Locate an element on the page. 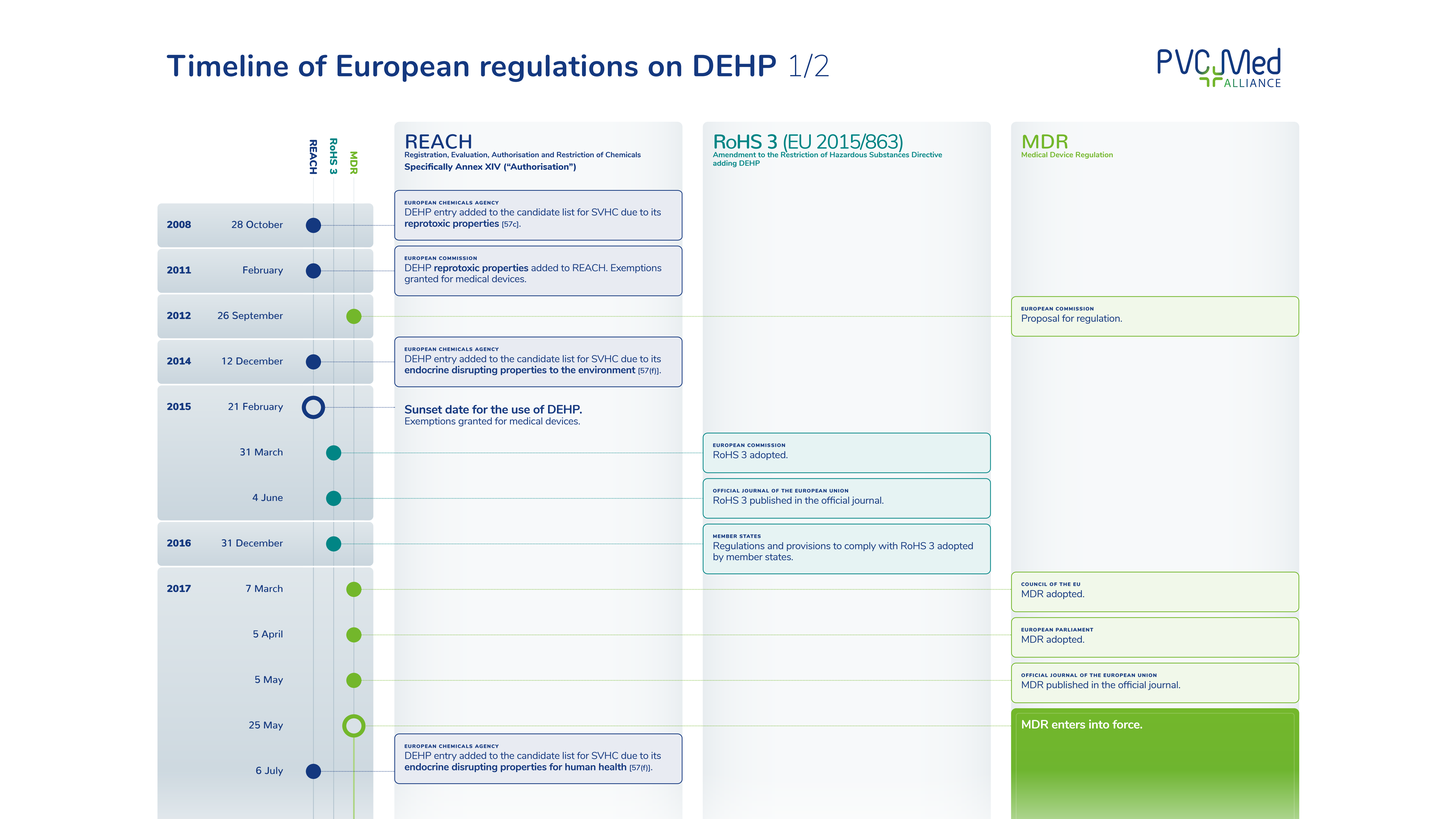 This page has height=819, width=1456. environment is located at coordinates (606, 370).
